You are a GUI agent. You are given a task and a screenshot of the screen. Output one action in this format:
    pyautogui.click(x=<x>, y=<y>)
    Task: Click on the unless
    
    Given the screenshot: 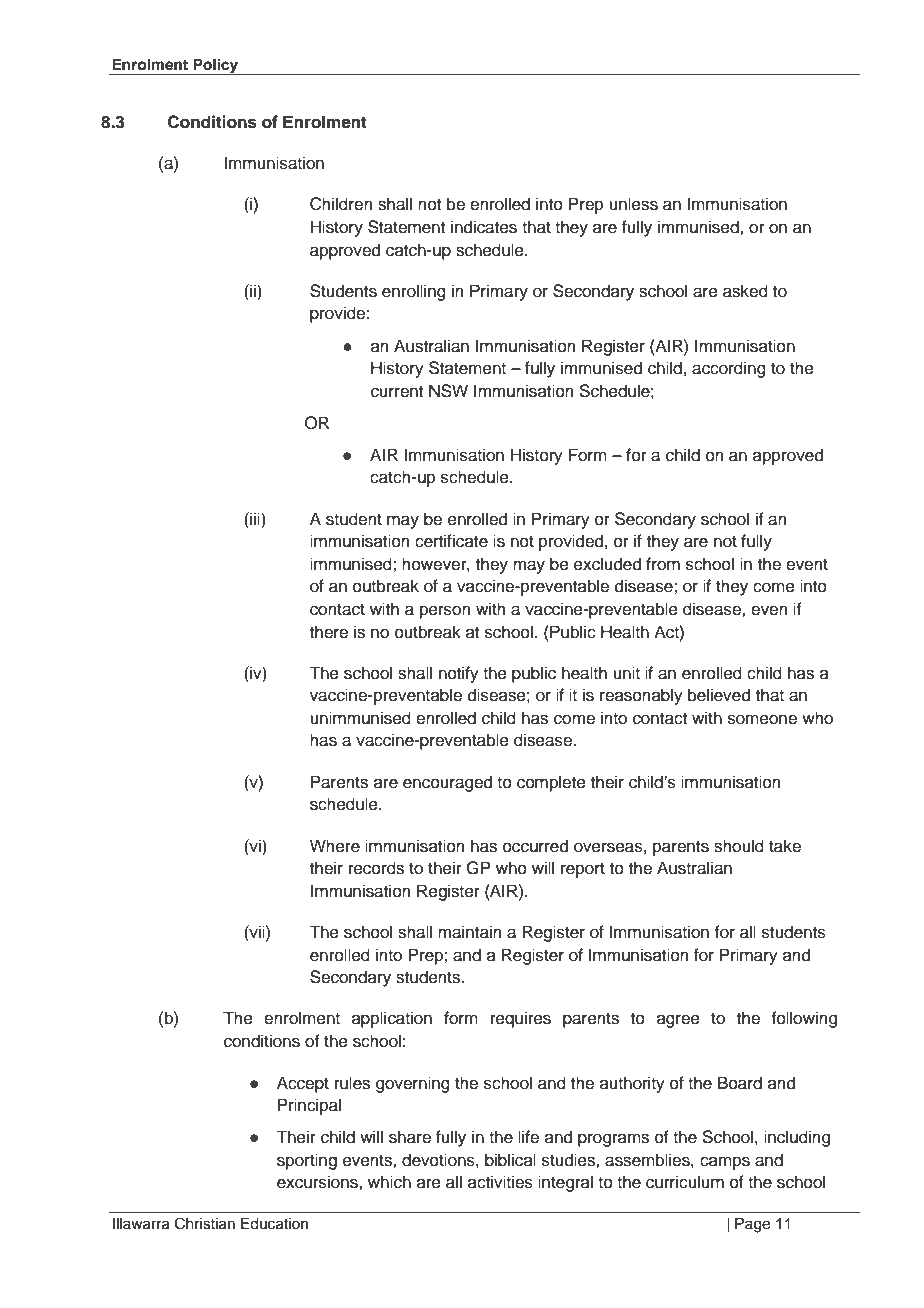 What is the action you would take?
    pyautogui.click(x=633, y=204)
